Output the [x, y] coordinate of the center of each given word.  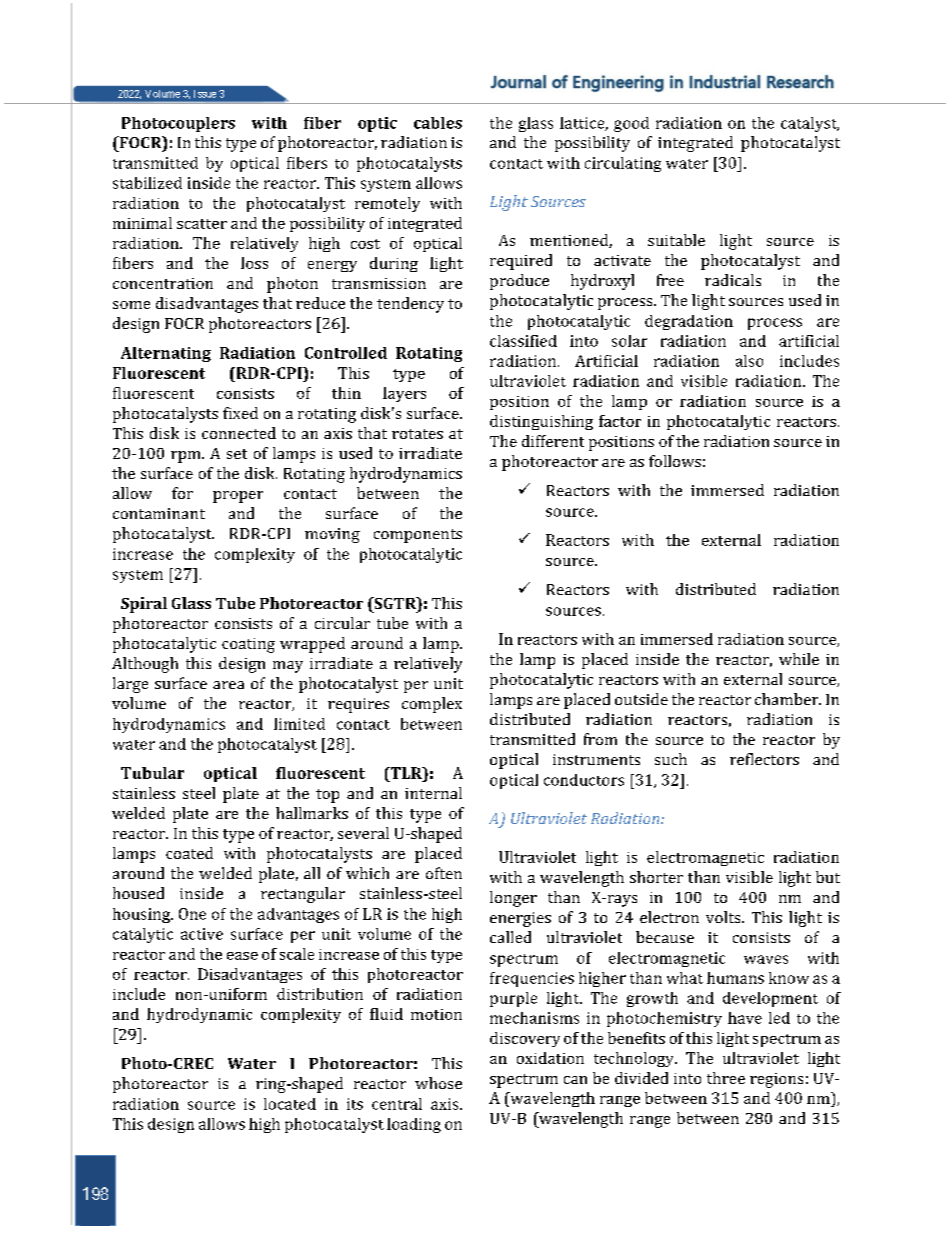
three [726, 1078]
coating [248, 645]
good [631, 124]
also [749, 361]
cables [438, 123]
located [290, 1104]
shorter [656, 877]
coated [189, 853]
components [418, 536]
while [799, 659]
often [444, 873]
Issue [205, 94]
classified [523, 341]
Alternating [166, 354]
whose [438, 1083]
